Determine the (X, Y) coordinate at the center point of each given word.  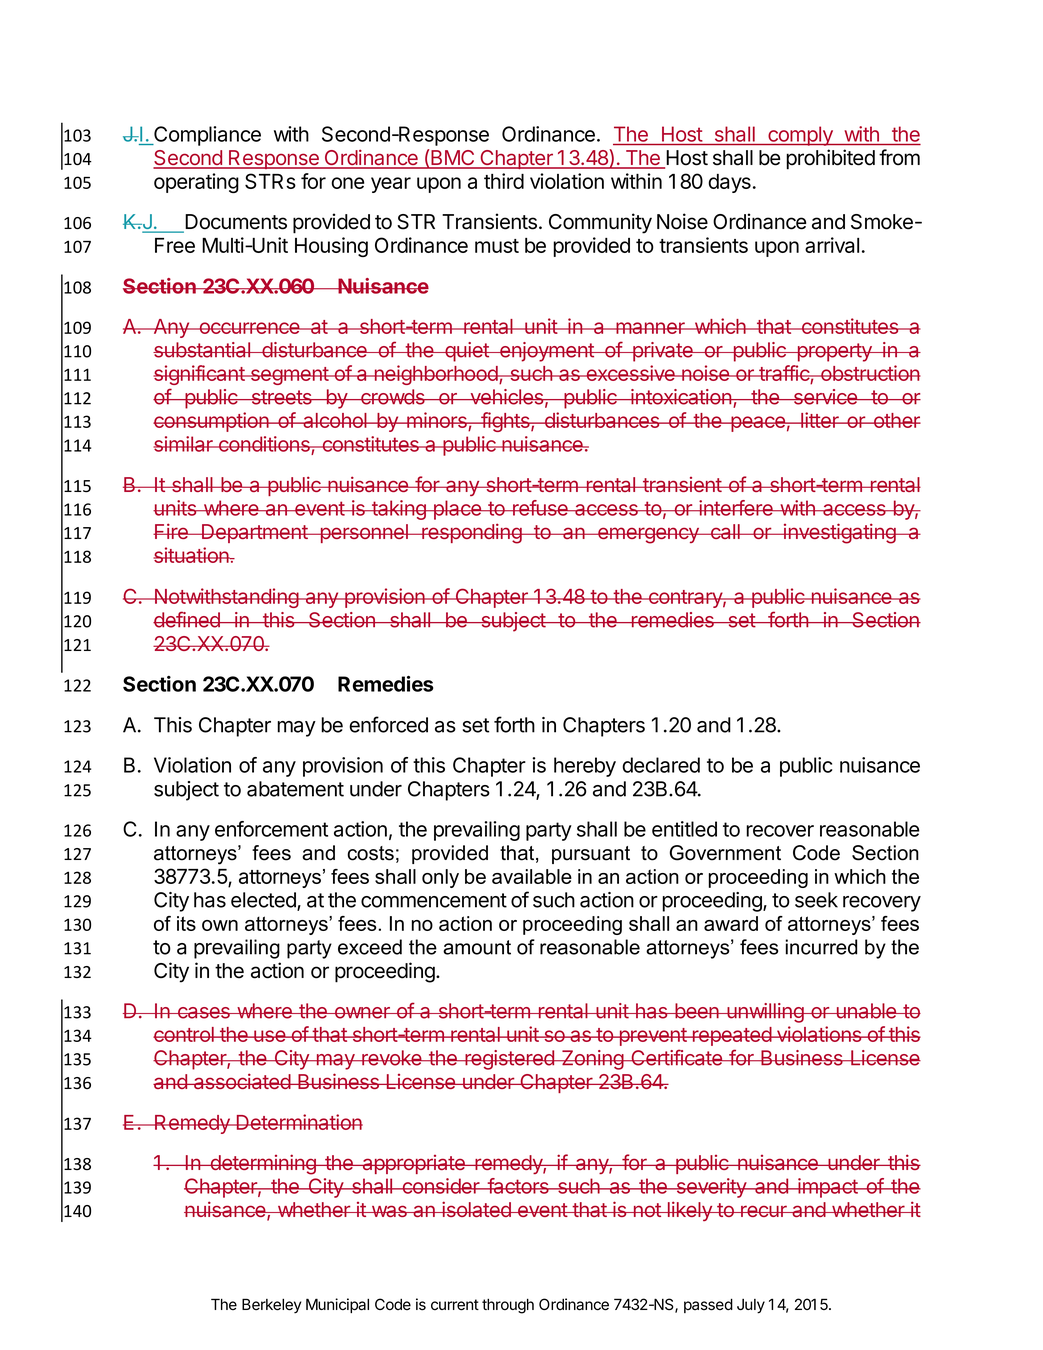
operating (196, 183)
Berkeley (271, 1306)
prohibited (830, 159)
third (504, 181)
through (508, 1306)
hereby (585, 767)
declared (661, 765)
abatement (295, 789)
